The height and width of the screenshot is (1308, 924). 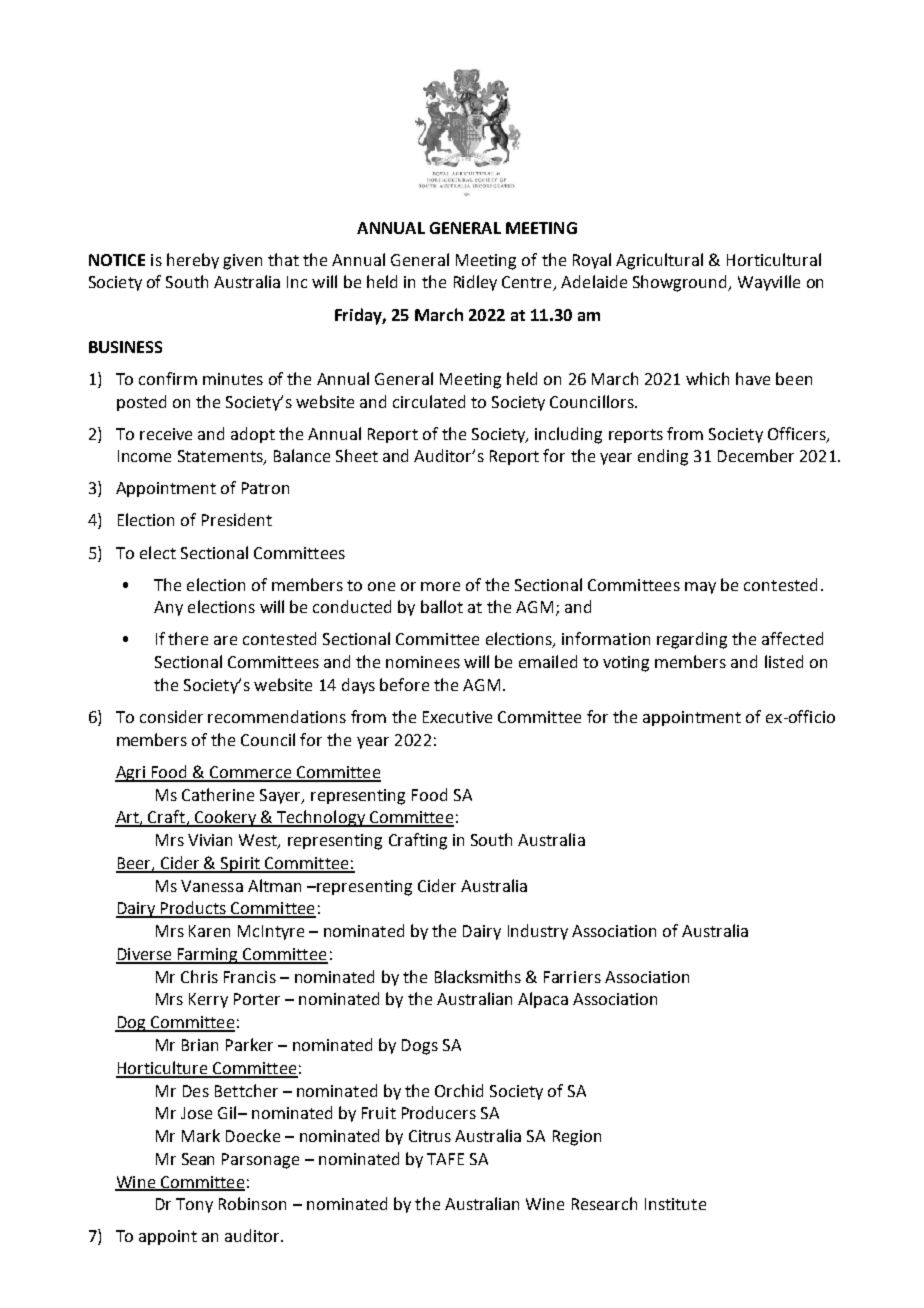 What do you see at coordinates (198, 1159) in the screenshot?
I see `Sean` at bounding box center [198, 1159].
